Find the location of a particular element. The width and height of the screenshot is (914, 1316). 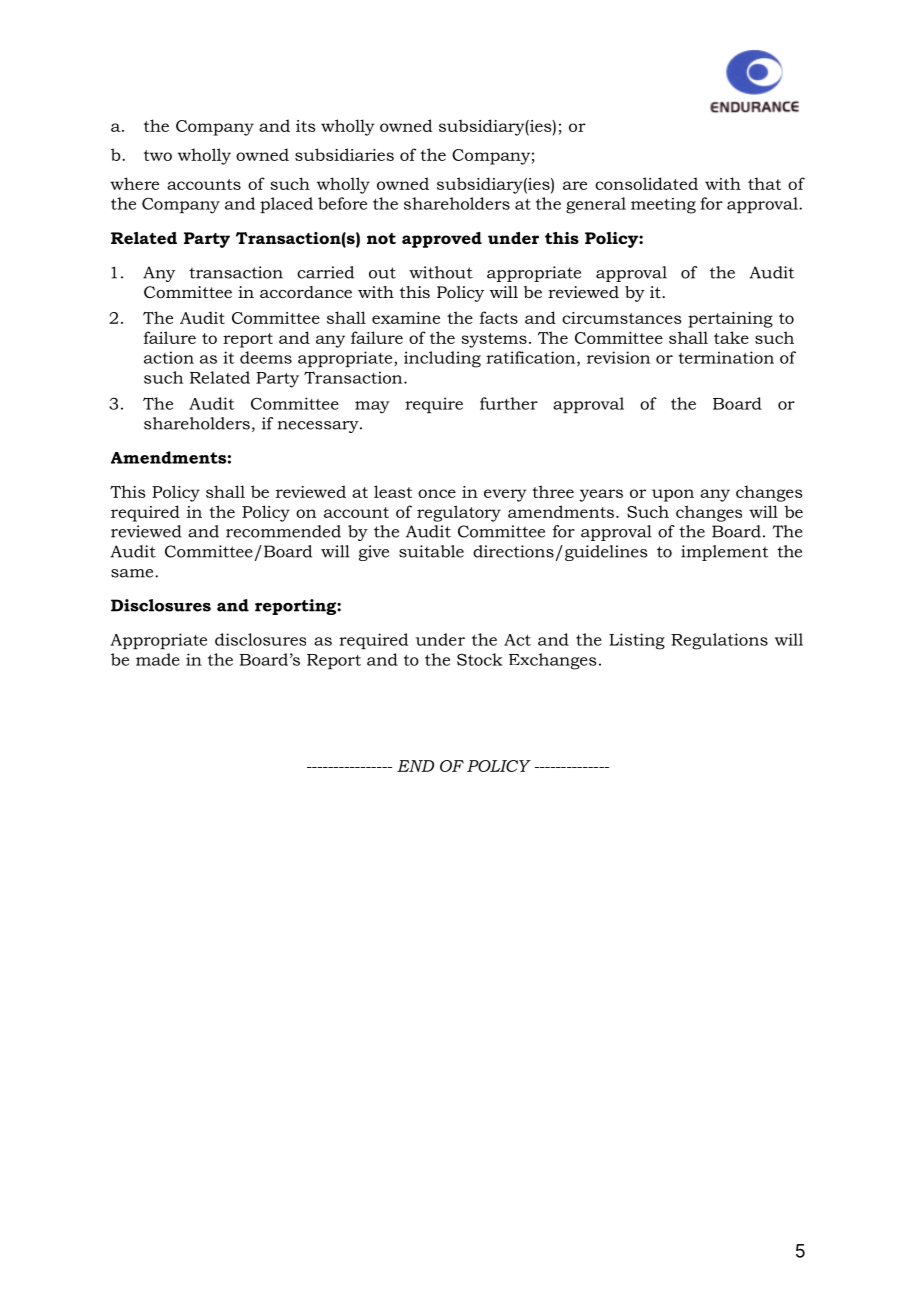

deems is located at coordinates (266, 357).
